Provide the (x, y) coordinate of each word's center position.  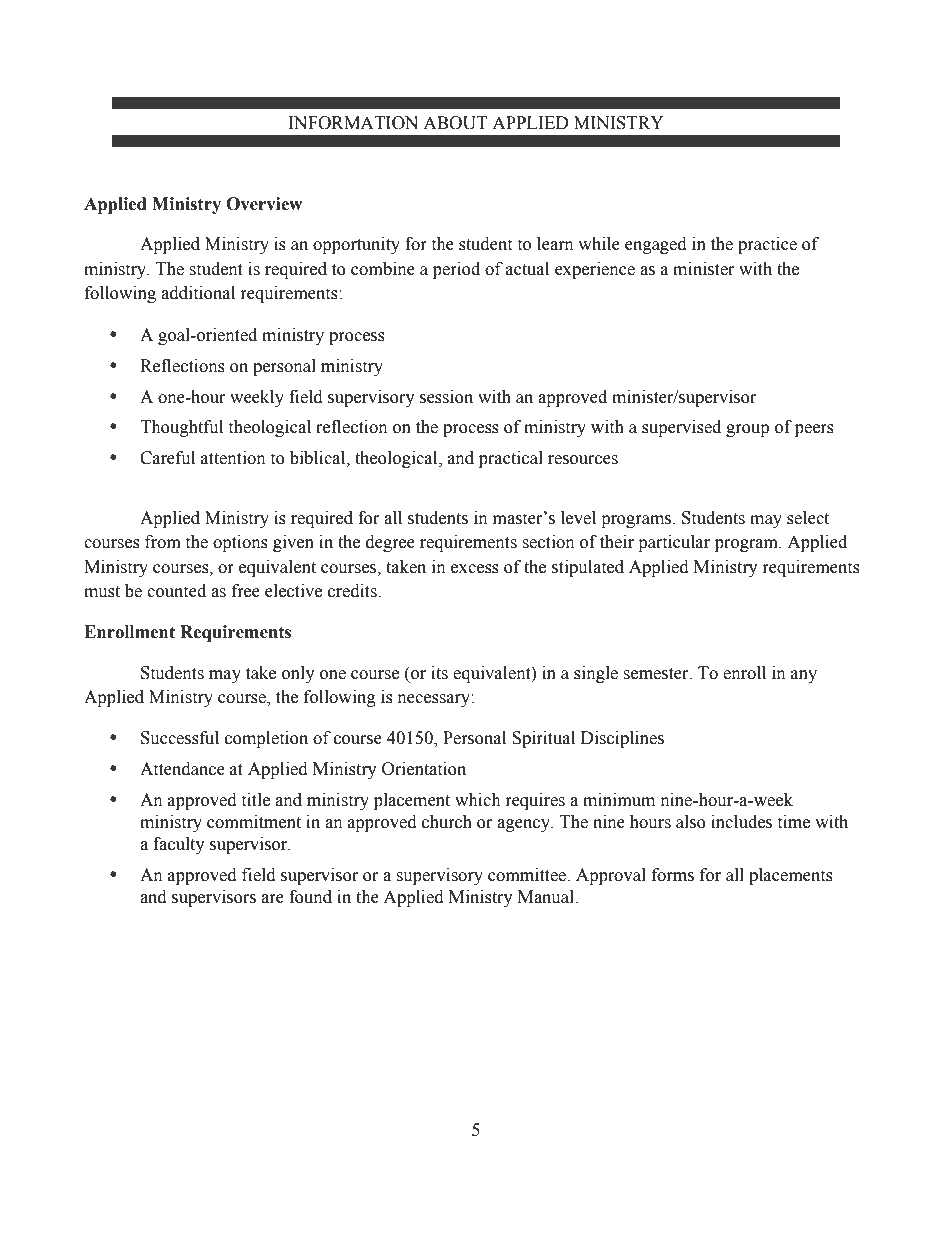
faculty (179, 845)
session (446, 397)
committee (528, 875)
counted (176, 591)
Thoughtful (181, 428)
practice (767, 245)
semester (657, 674)
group (747, 430)
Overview (264, 204)
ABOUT (455, 123)
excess (475, 569)
